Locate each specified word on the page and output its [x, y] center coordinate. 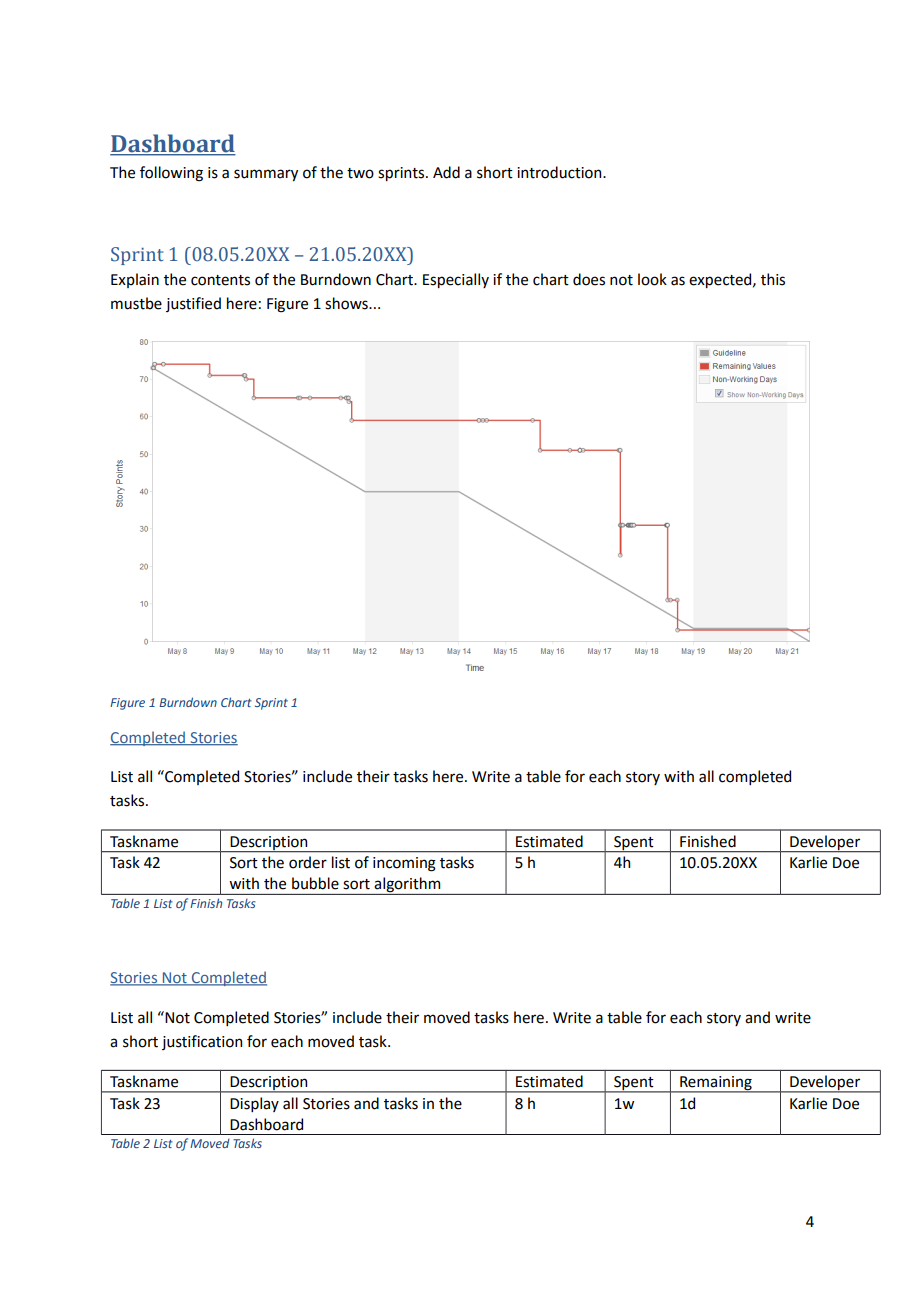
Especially [456, 280]
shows [347, 303]
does [589, 279]
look [652, 279]
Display [254, 1104]
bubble [315, 883]
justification [202, 1042]
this [773, 279]
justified [193, 304]
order [308, 862]
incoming [404, 864]
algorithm [408, 886]
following [171, 174]
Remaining [716, 1084]
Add [446, 172]
